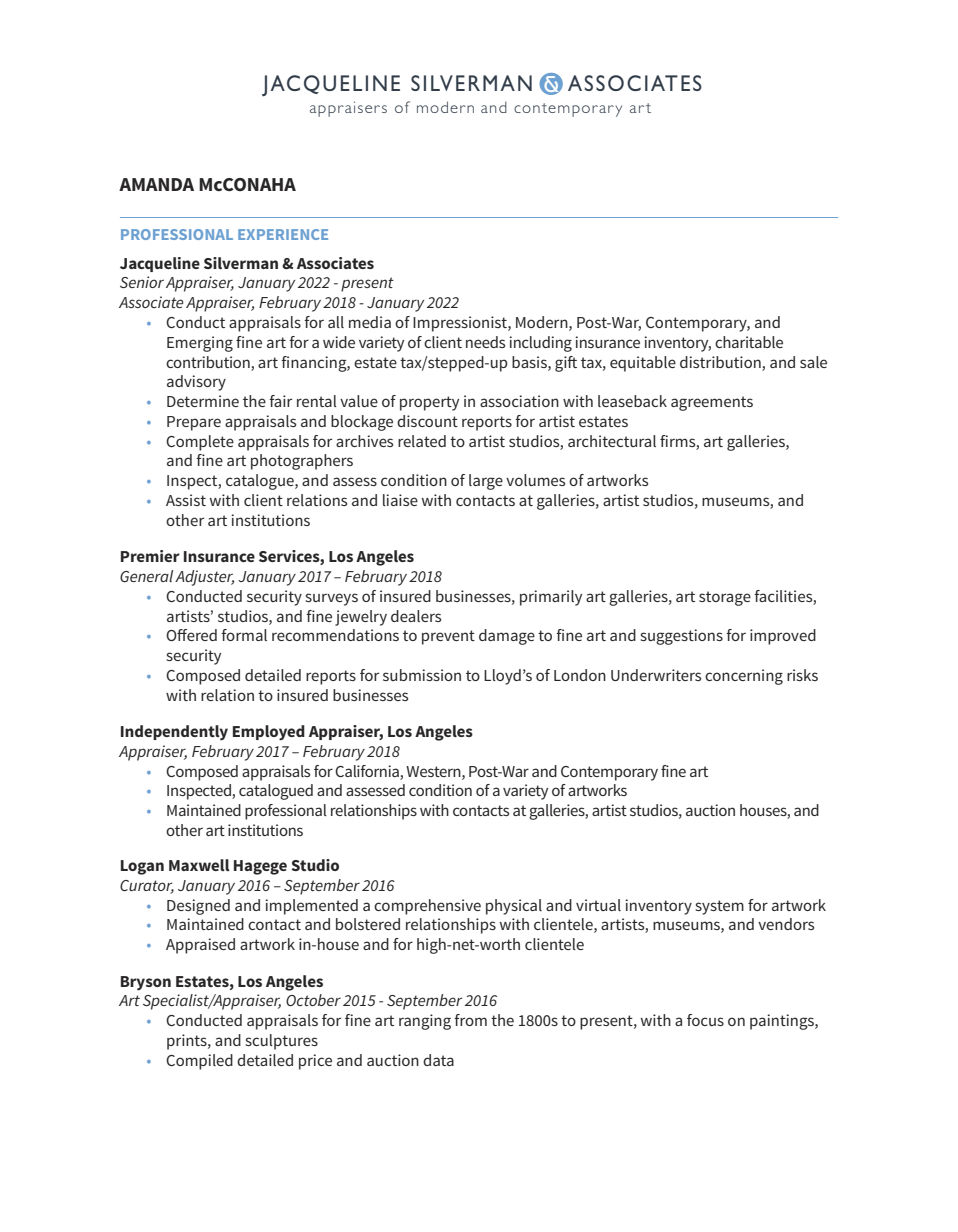 Image resolution: width=958 pixels, height=1232 pixels. I want to click on Compiled, so click(199, 1062).
